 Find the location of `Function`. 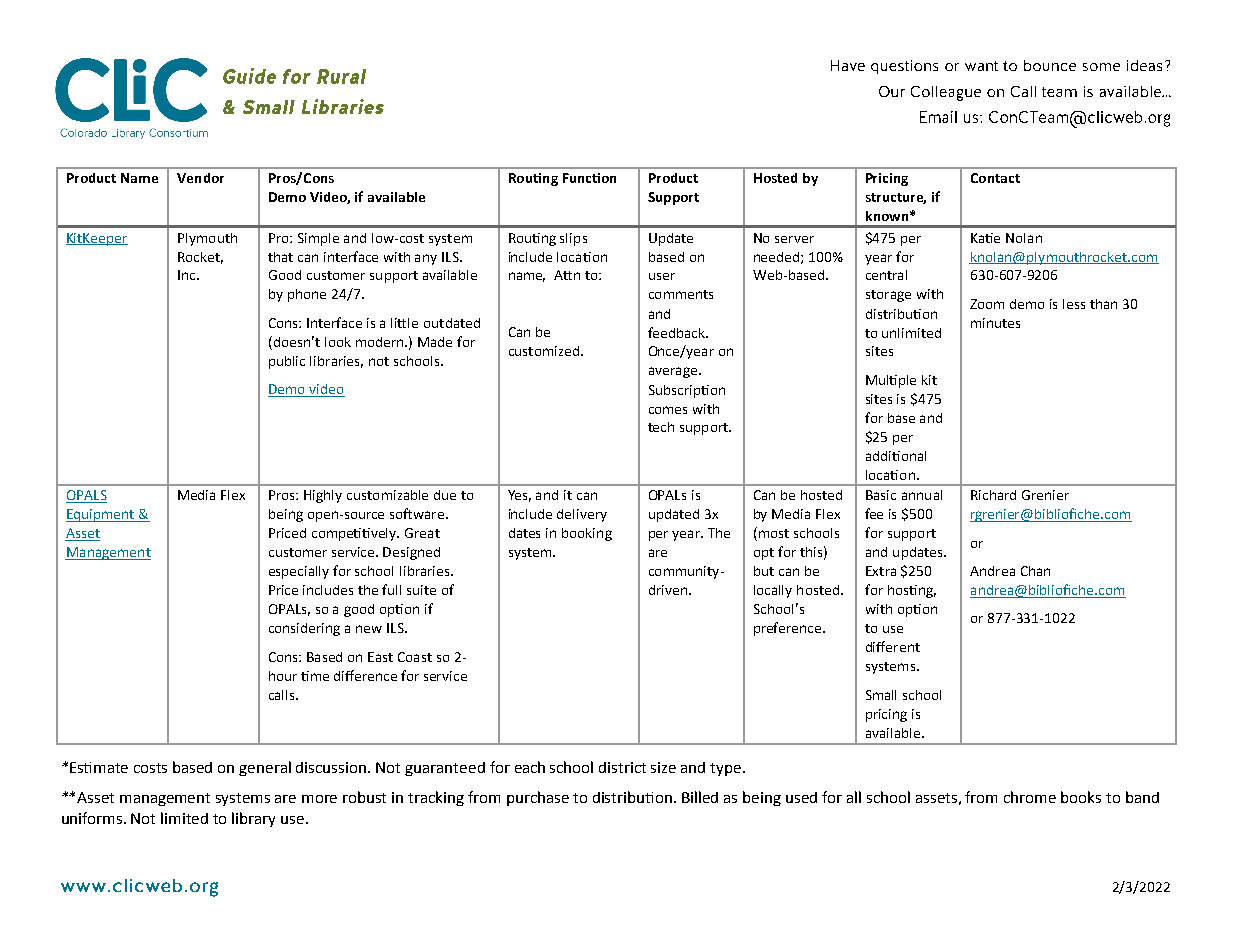

Function is located at coordinates (589, 178).
